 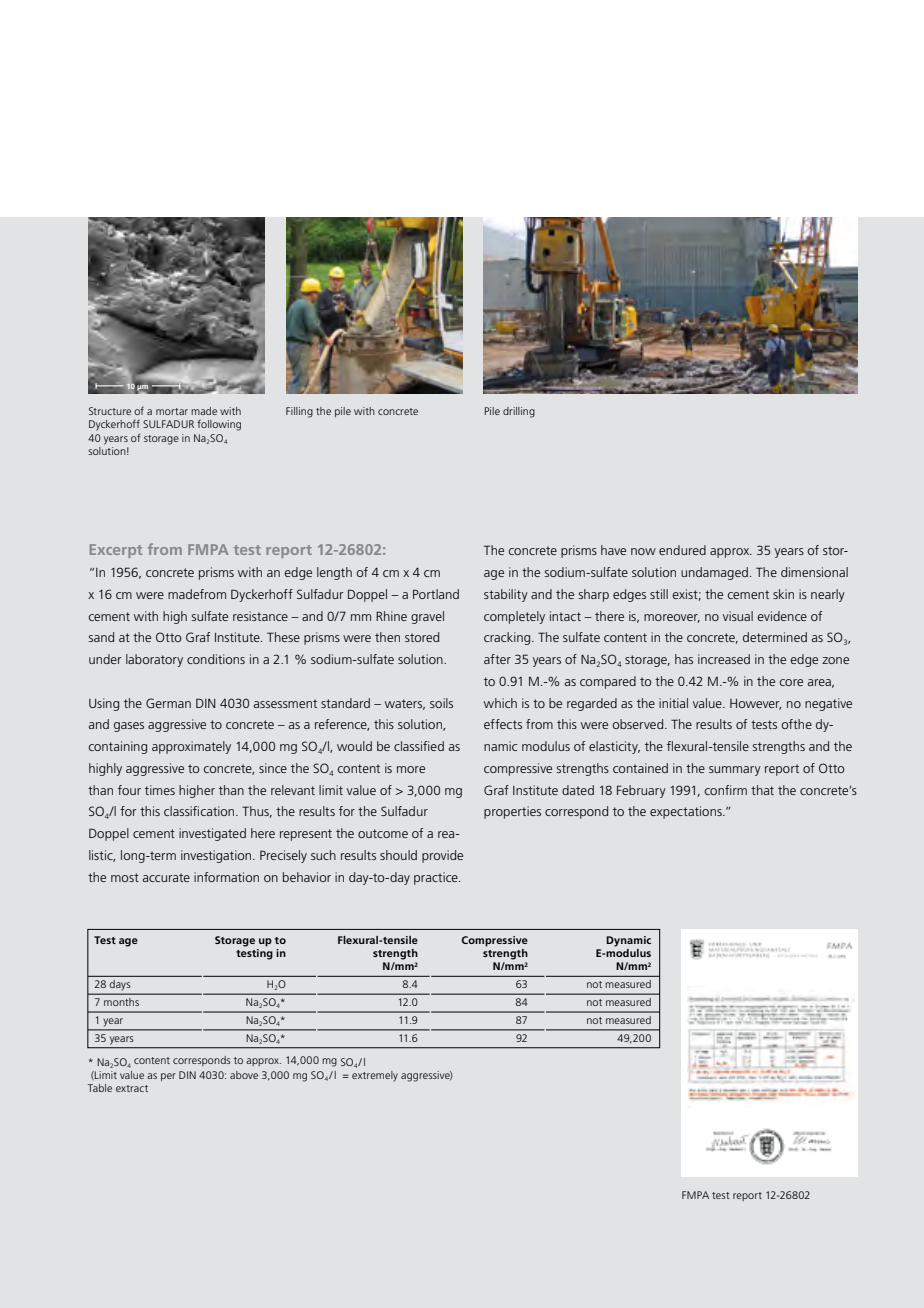 I want to click on classified, so click(x=419, y=746).
